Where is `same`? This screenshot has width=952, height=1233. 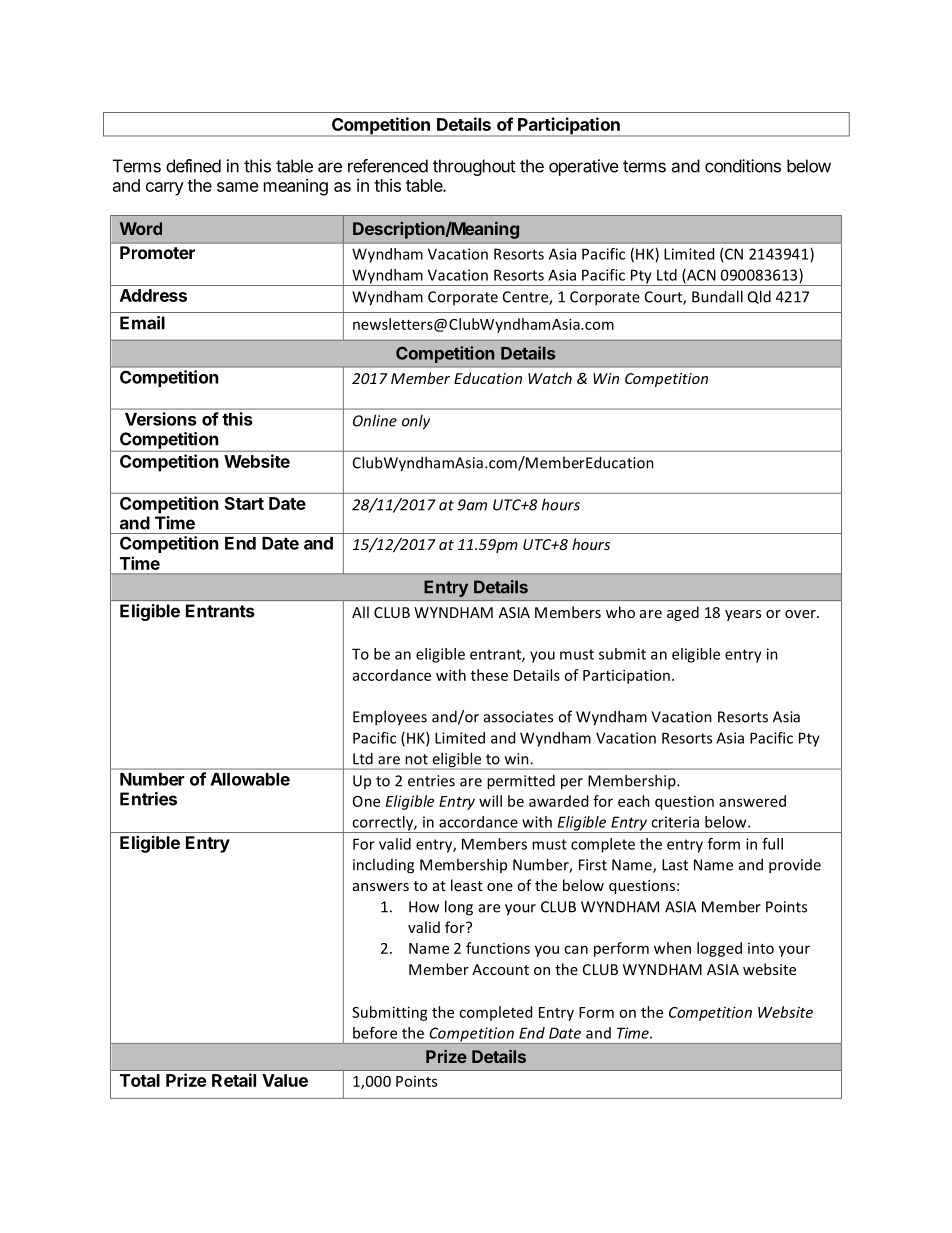 same is located at coordinates (238, 187).
